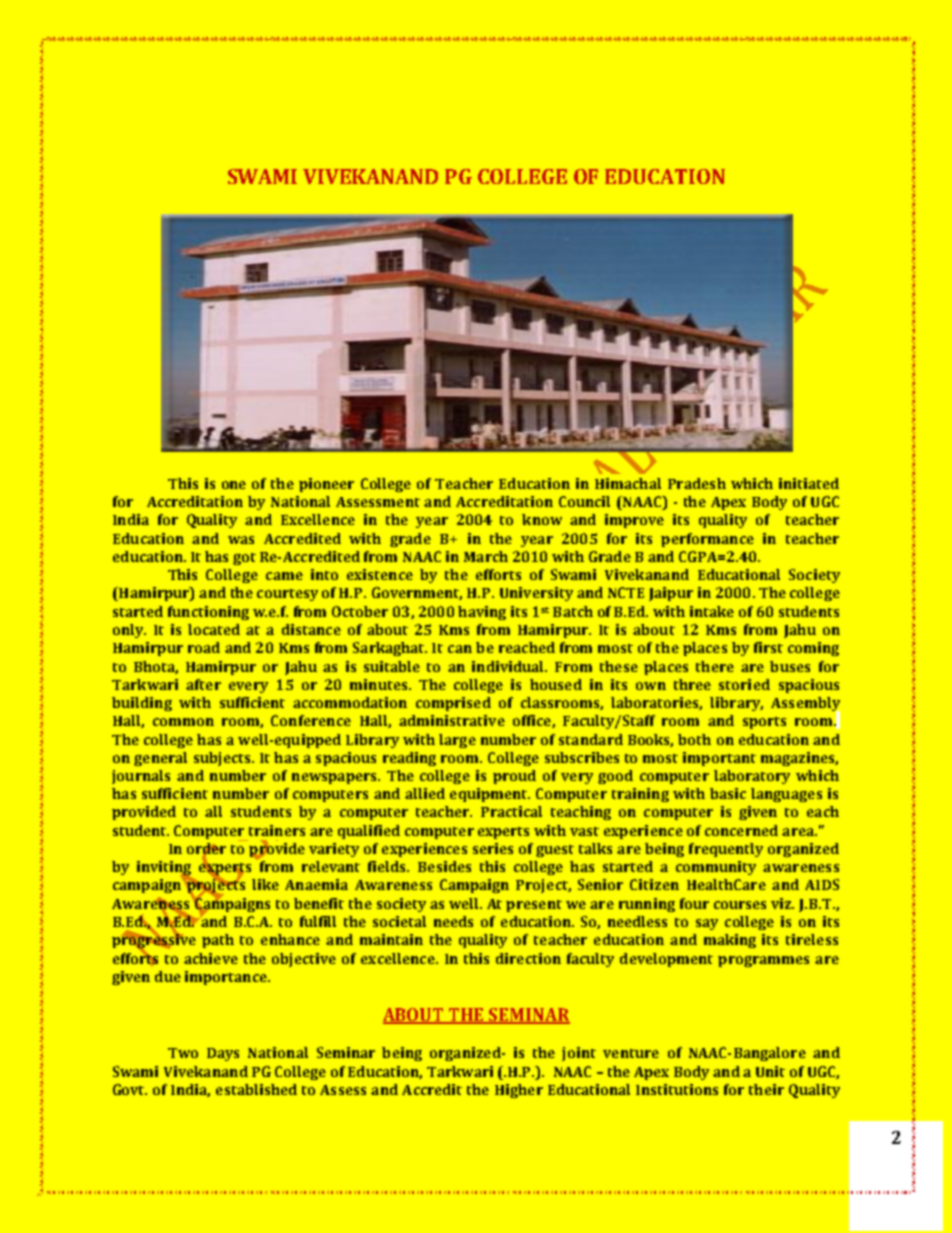  What do you see at coordinates (223, 1054) in the screenshot?
I see `Days` at bounding box center [223, 1054].
